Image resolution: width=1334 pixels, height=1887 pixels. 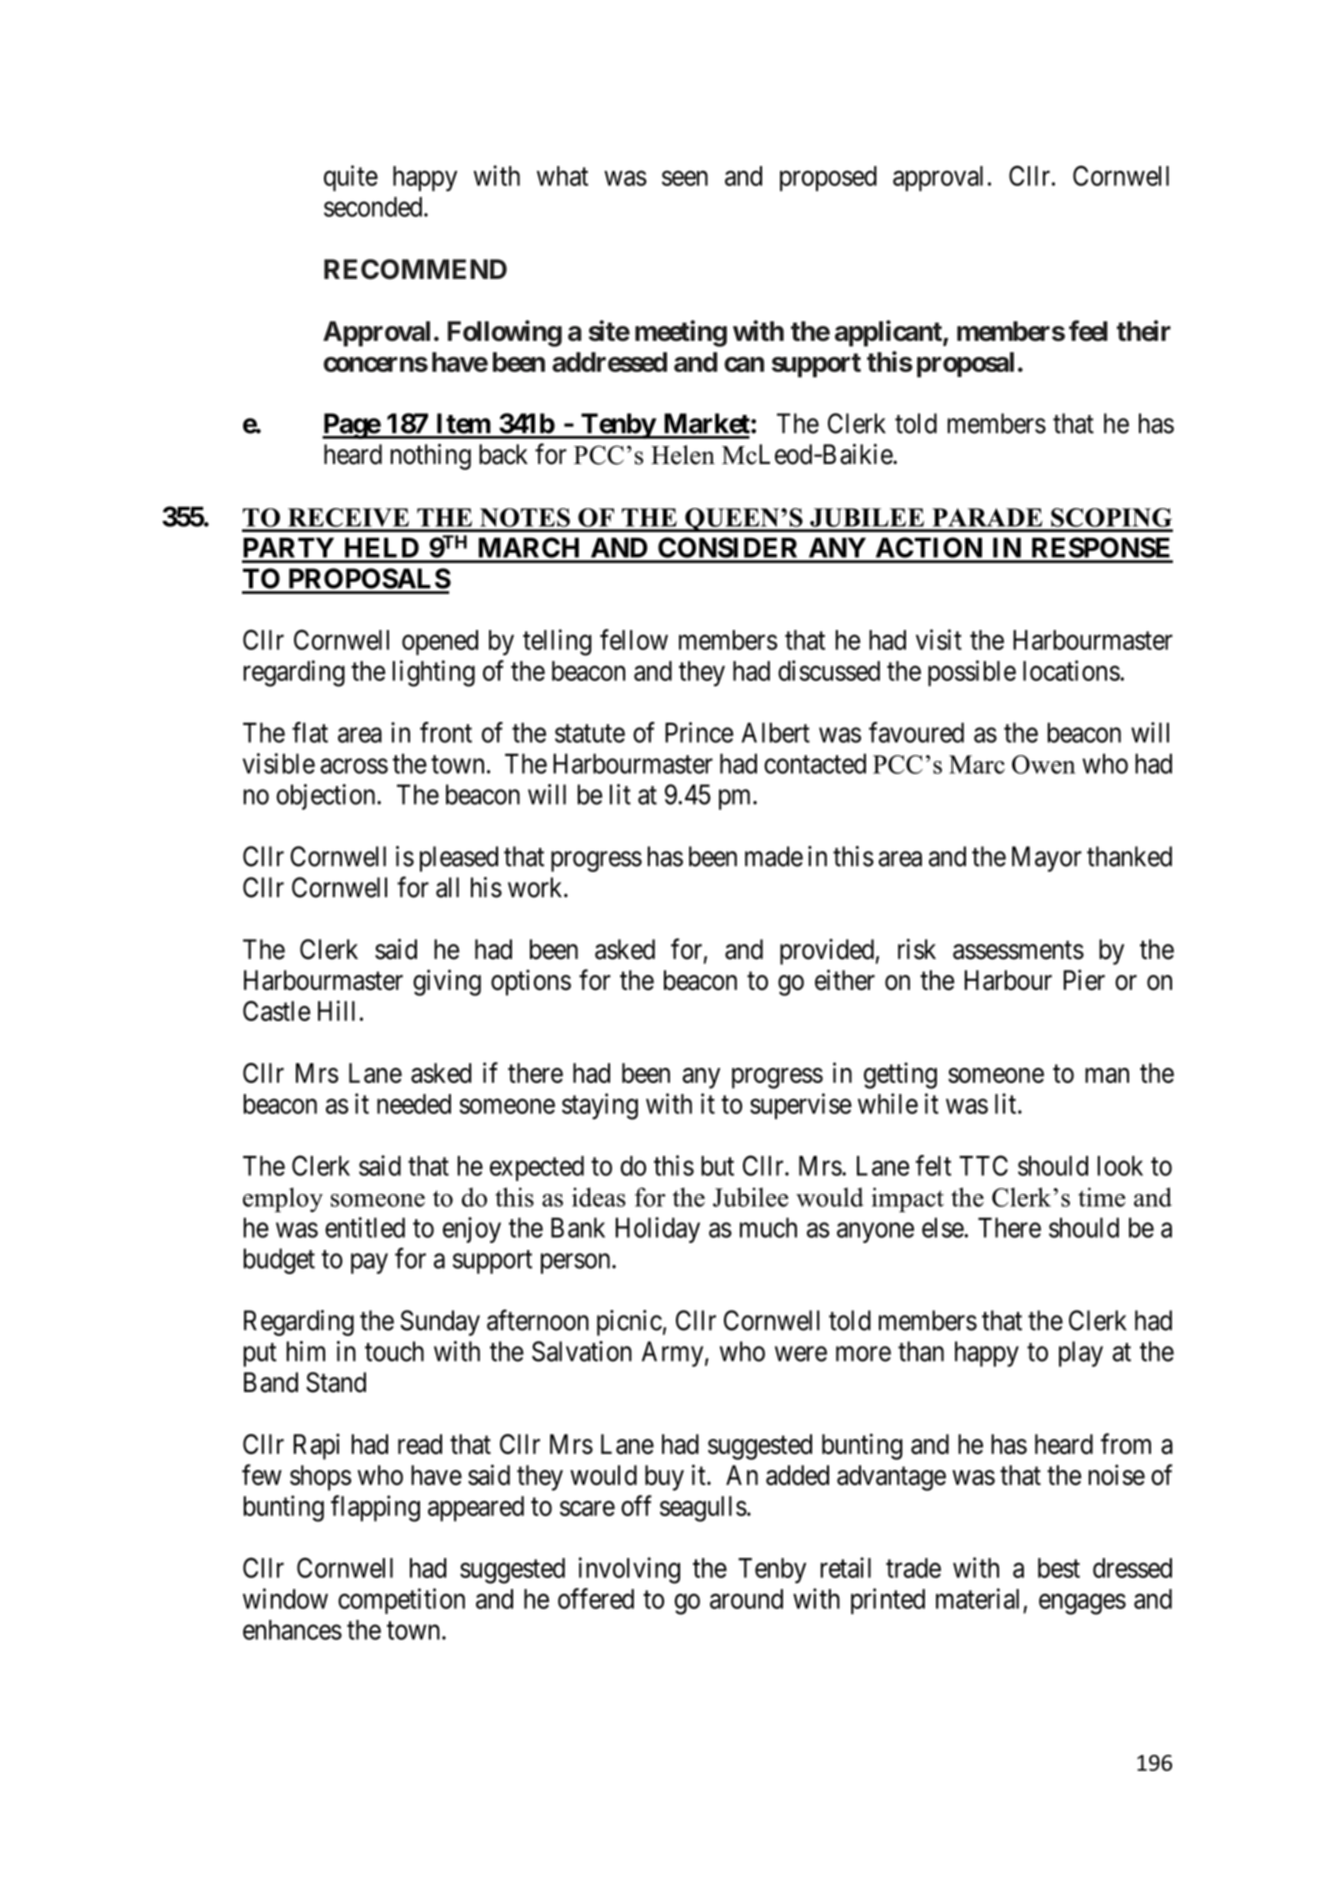 I want to click on seen, so click(x=685, y=178).
